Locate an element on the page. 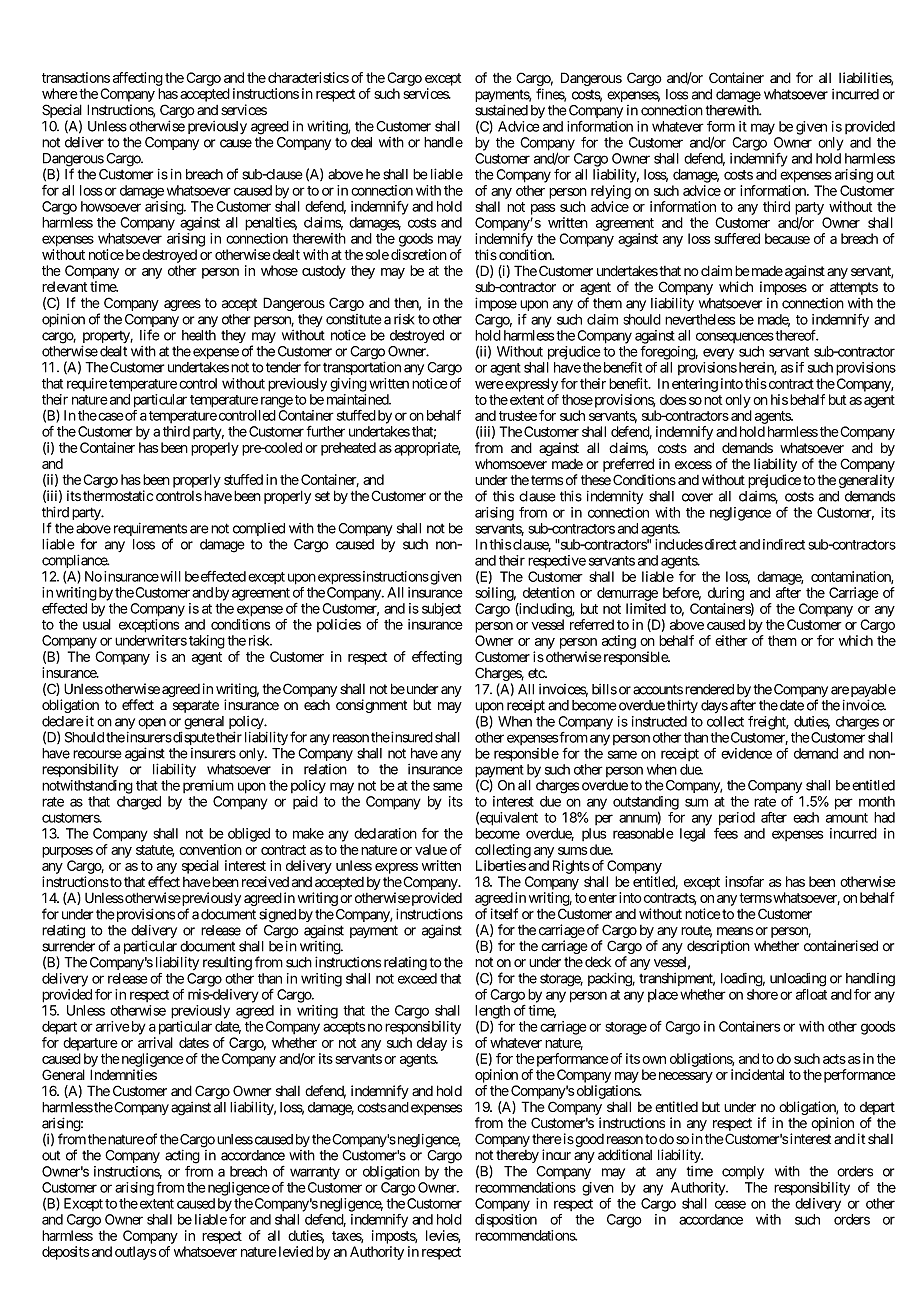 Image resolution: width=924 pixels, height=1308 pixels. either is located at coordinates (731, 640).
